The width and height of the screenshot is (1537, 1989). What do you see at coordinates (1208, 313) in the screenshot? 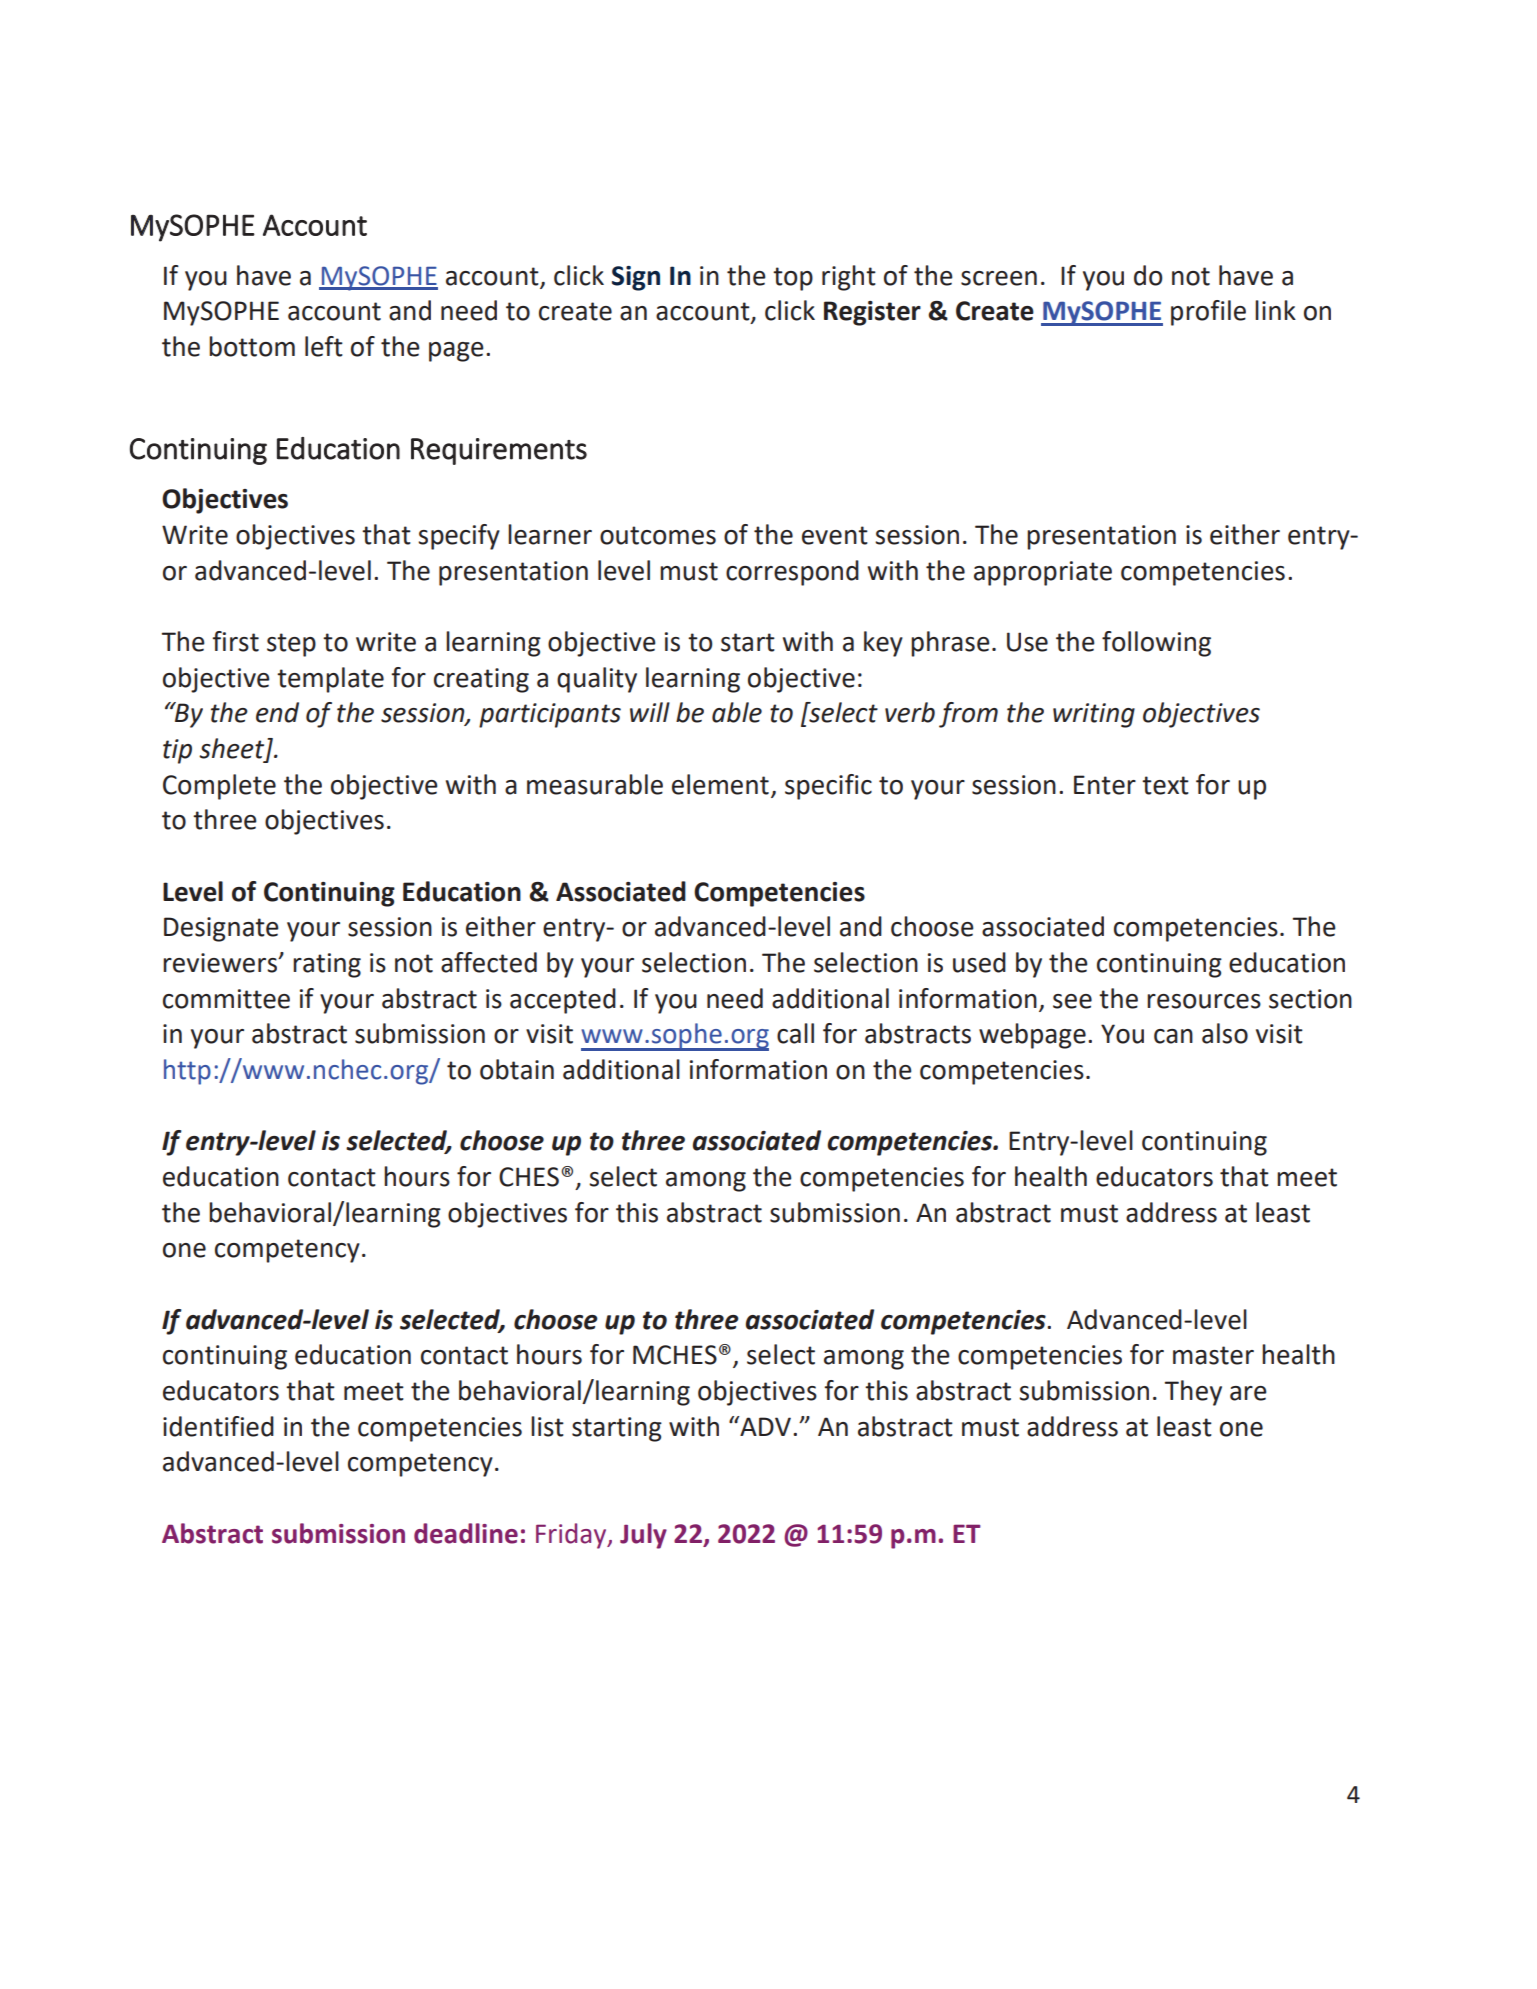
I see `profile` at bounding box center [1208, 313].
